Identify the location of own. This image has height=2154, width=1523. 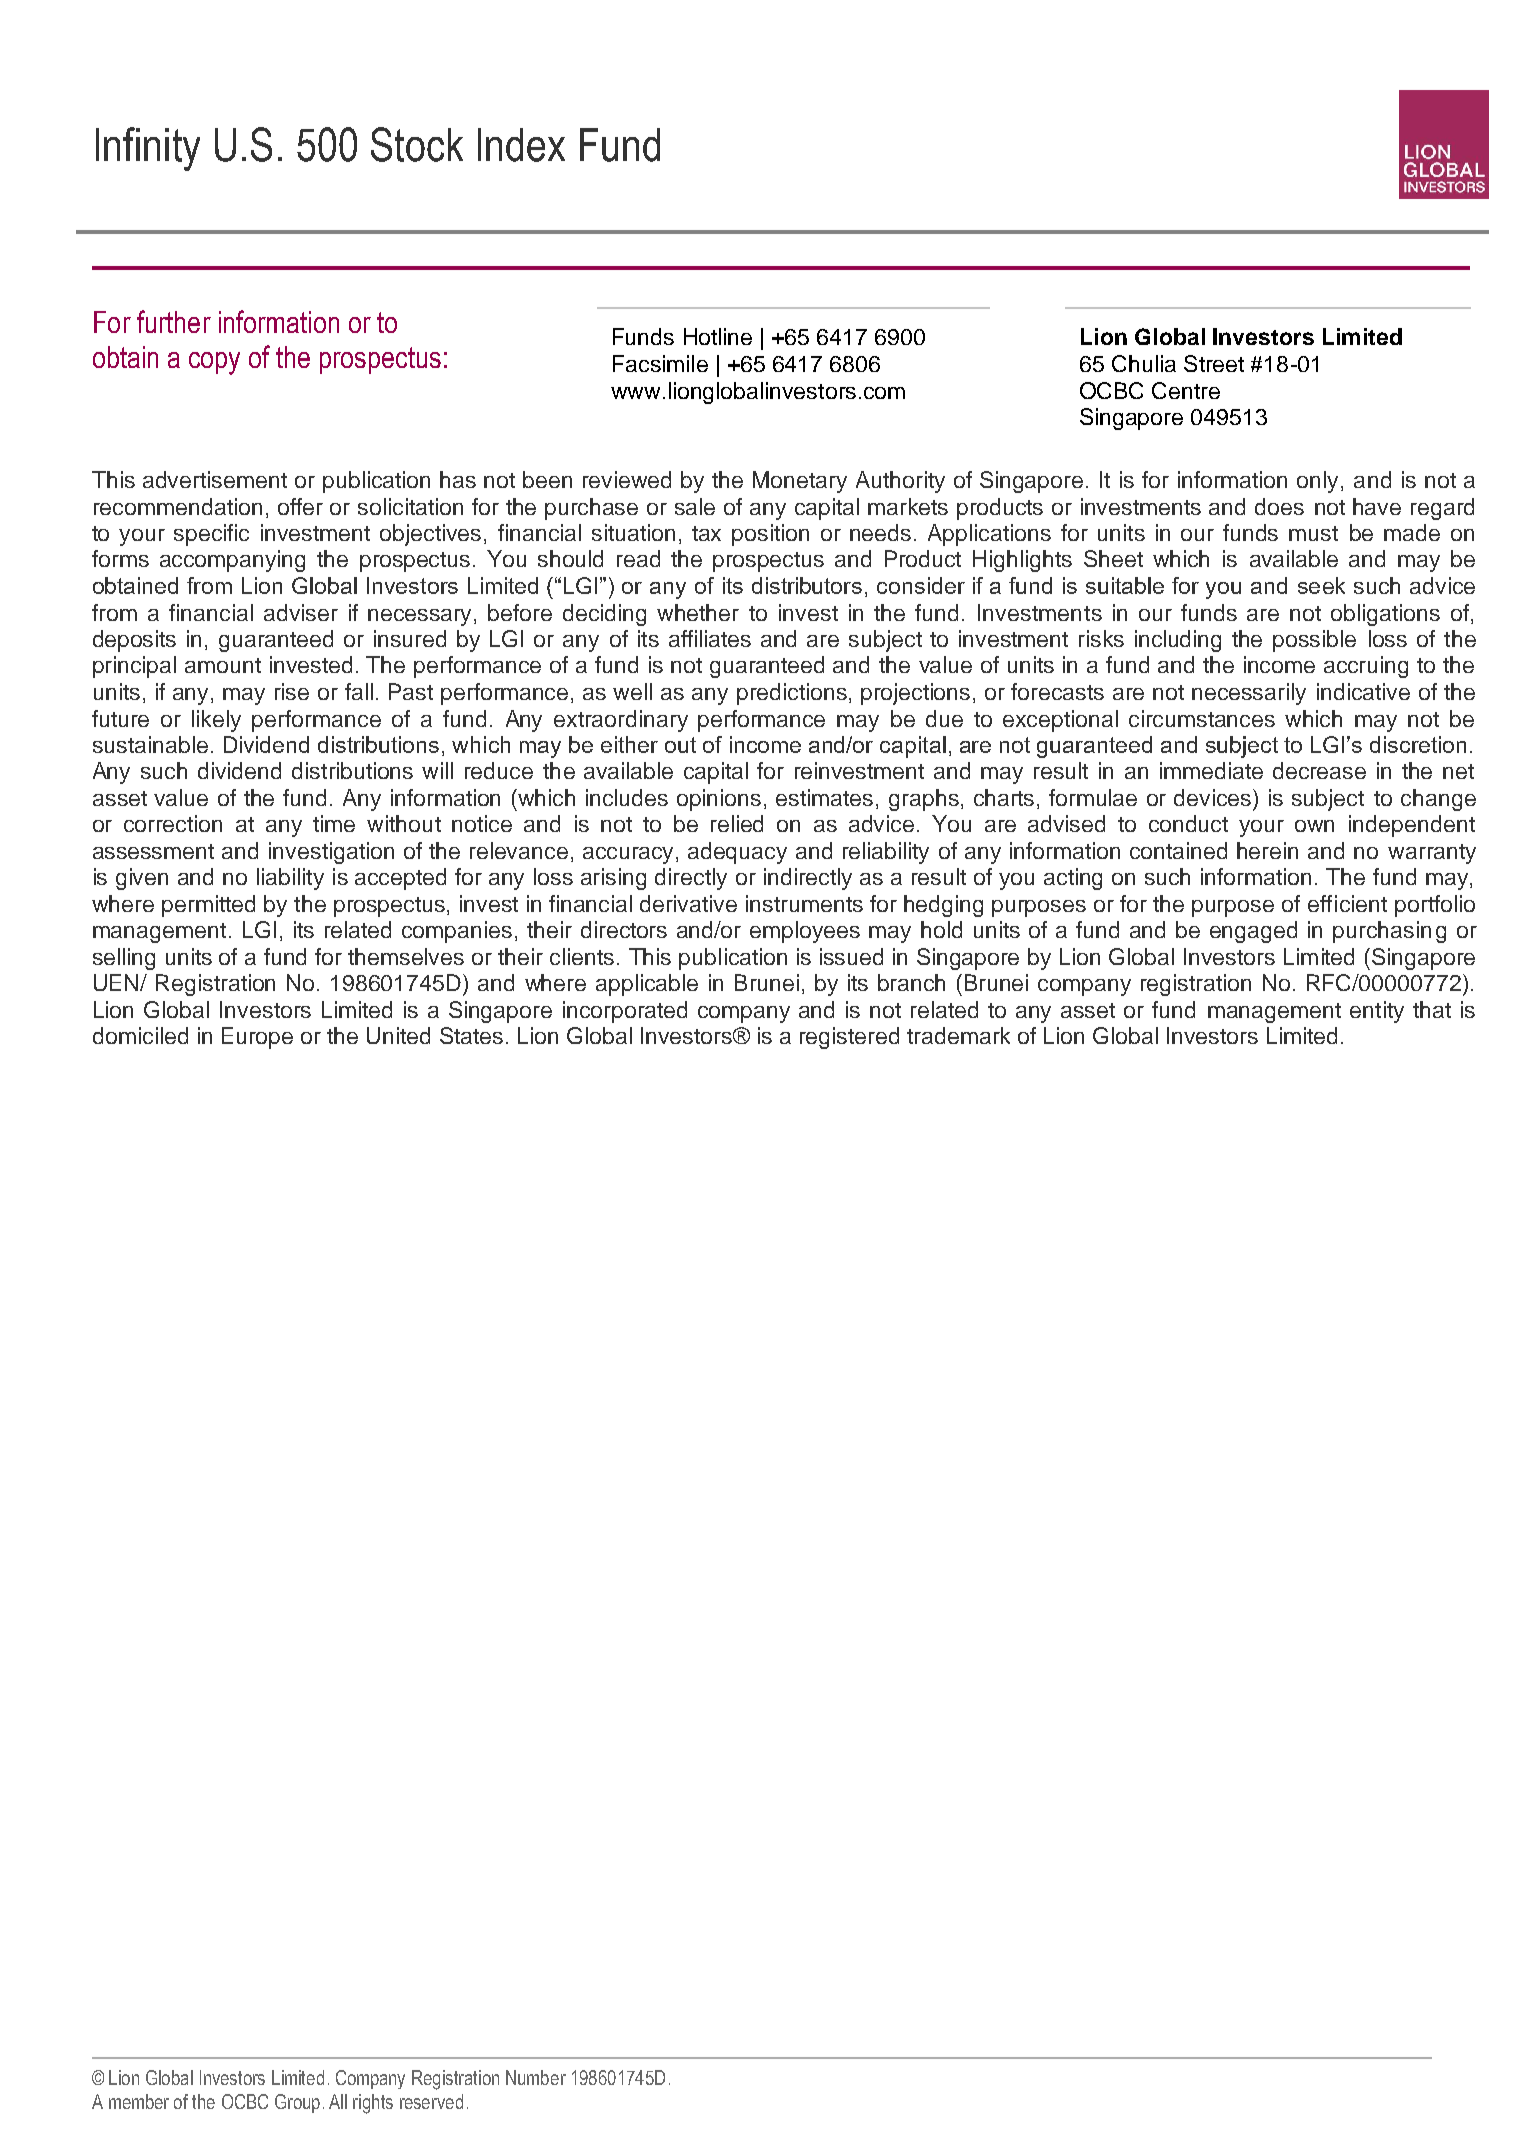
(1314, 826).
